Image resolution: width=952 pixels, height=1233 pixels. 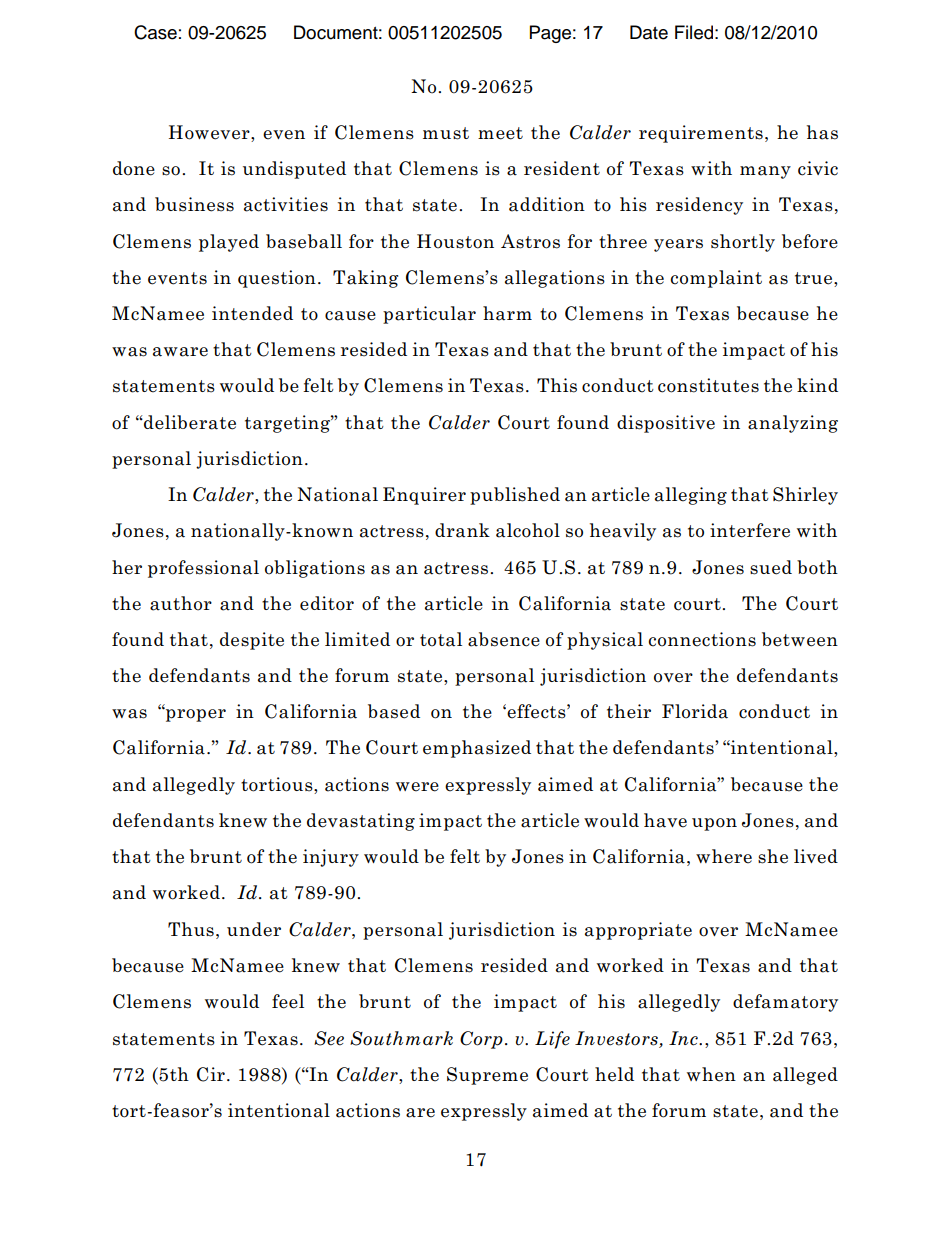 What do you see at coordinates (203, 569) in the screenshot?
I see `professional` at bounding box center [203, 569].
